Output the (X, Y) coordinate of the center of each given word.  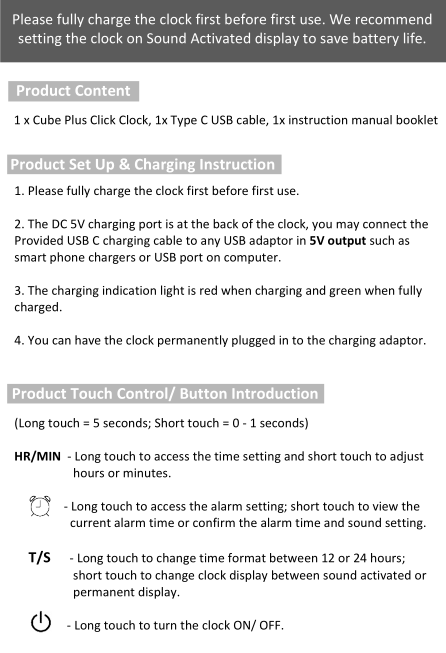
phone (67, 258)
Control (144, 394)
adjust (407, 457)
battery (376, 39)
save (334, 40)
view (385, 506)
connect (385, 224)
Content (103, 90)
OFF (271, 625)
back (225, 224)
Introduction (275, 393)
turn (164, 625)
